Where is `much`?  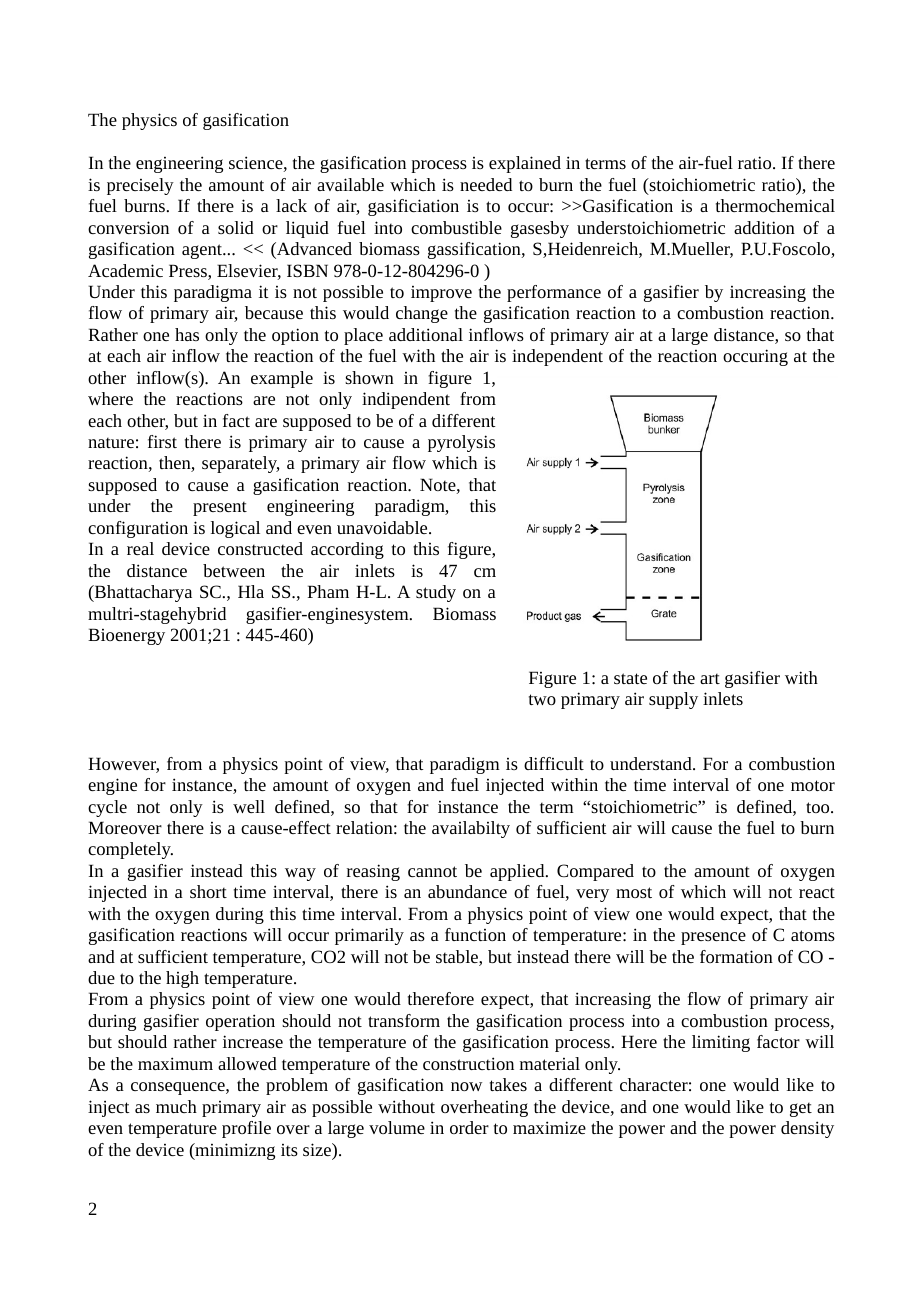 much is located at coordinates (176, 1106).
